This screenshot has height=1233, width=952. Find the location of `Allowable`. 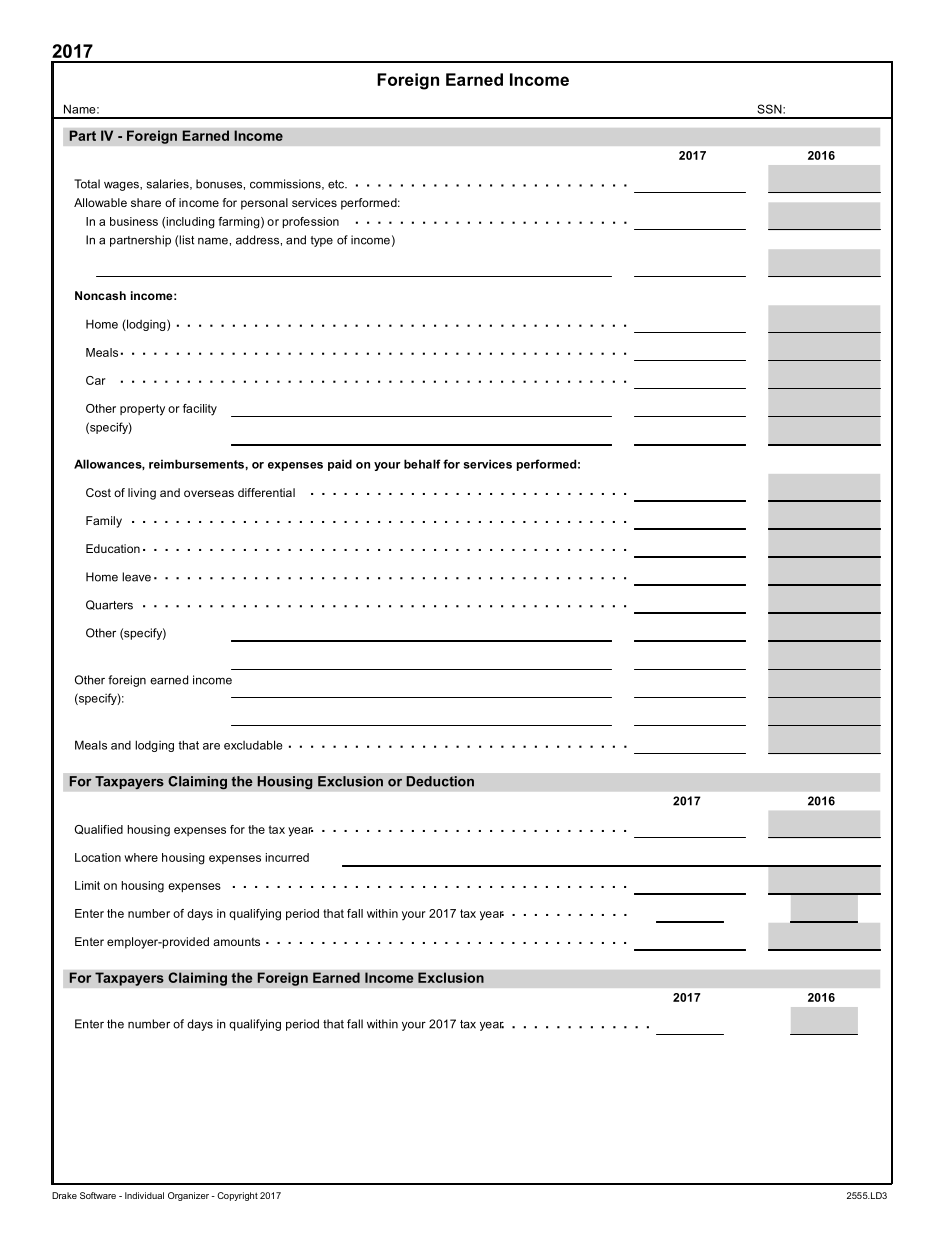

Allowable is located at coordinates (100, 202).
